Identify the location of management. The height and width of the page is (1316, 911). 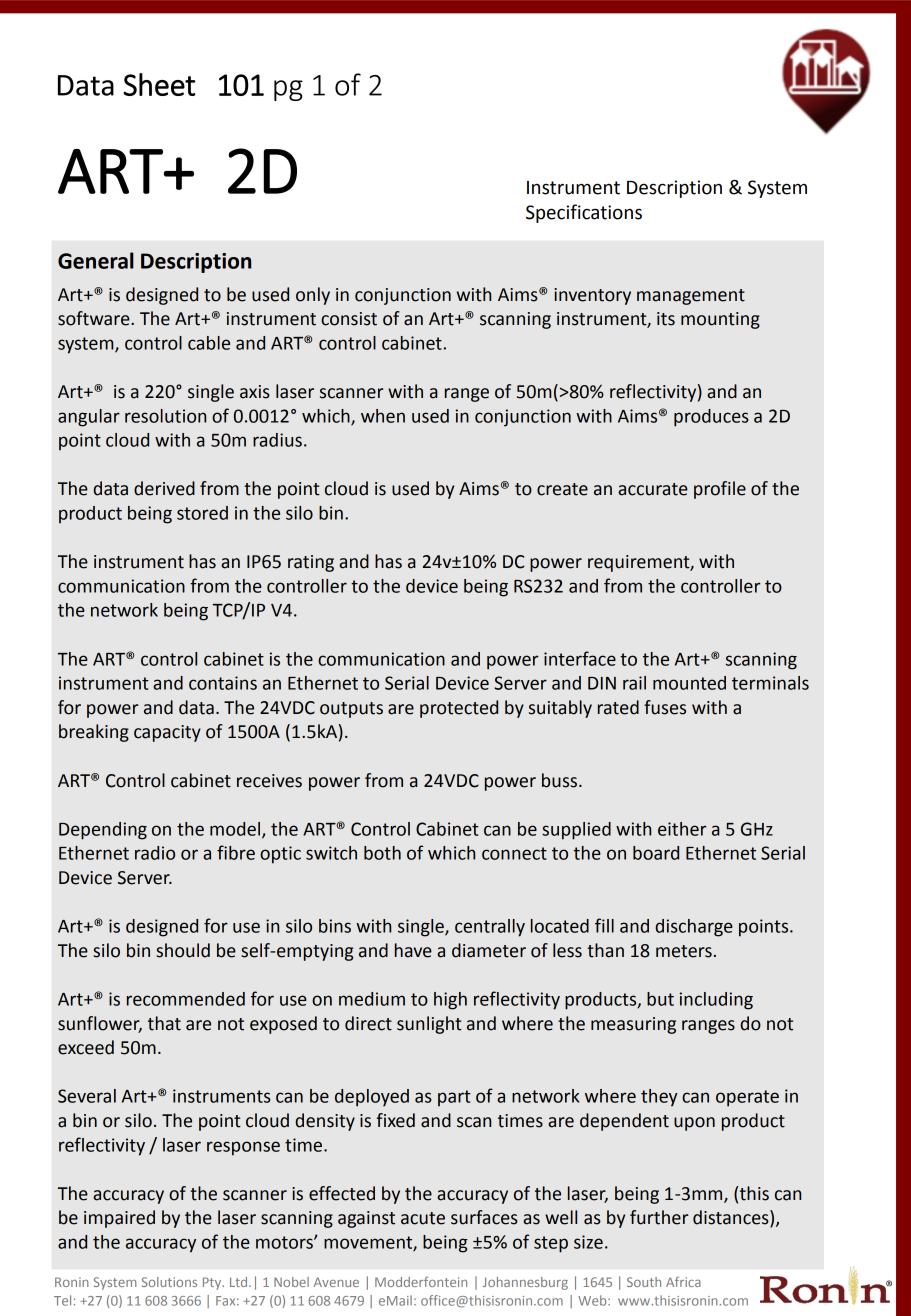
(691, 297).
